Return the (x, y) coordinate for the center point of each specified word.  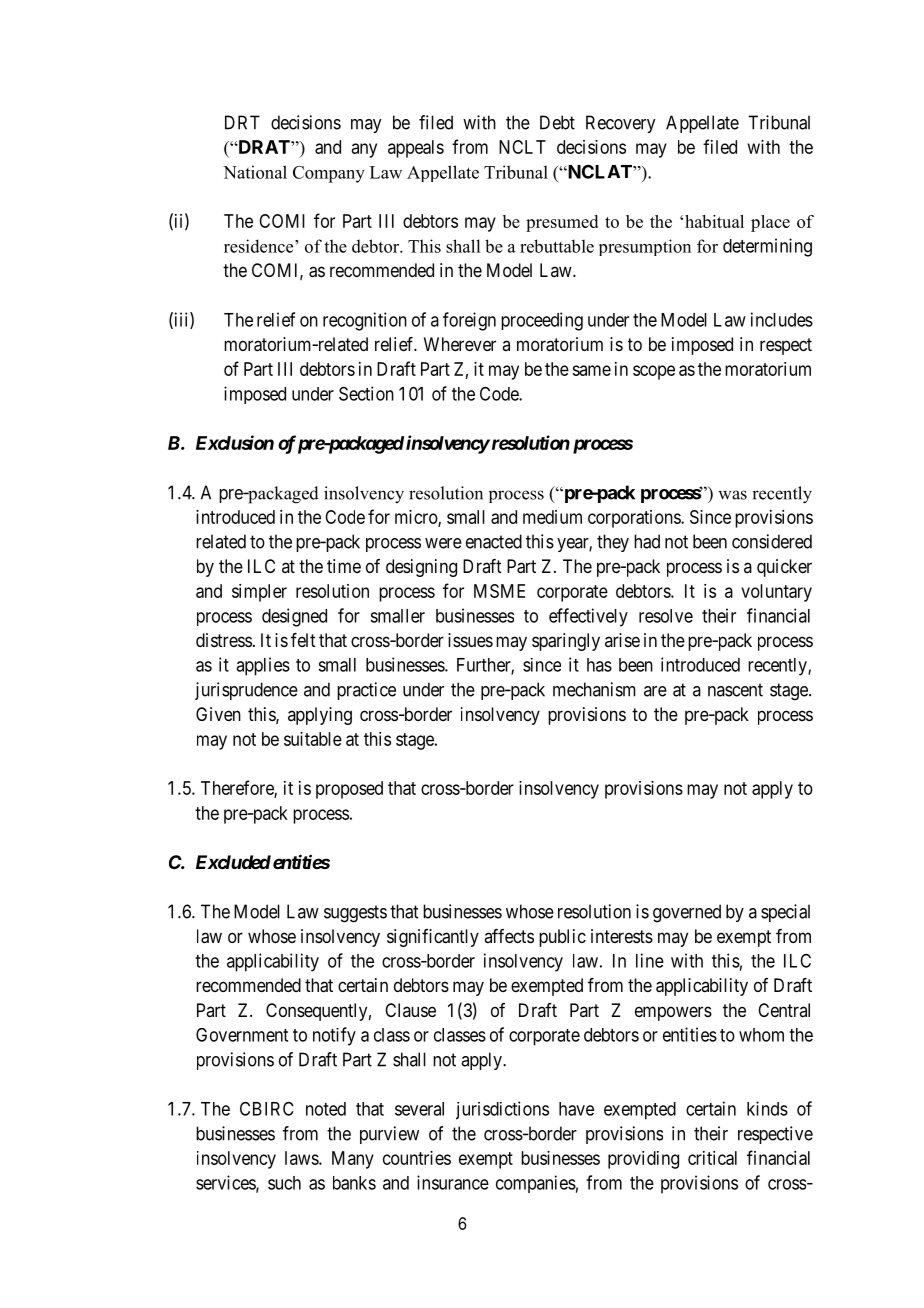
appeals (416, 149)
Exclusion (235, 442)
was (732, 495)
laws (302, 1158)
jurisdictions (502, 1110)
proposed (349, 790)
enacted (494, 541)
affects (509, 936)
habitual (714, 221)
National (255, 172)
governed (687, 913)
